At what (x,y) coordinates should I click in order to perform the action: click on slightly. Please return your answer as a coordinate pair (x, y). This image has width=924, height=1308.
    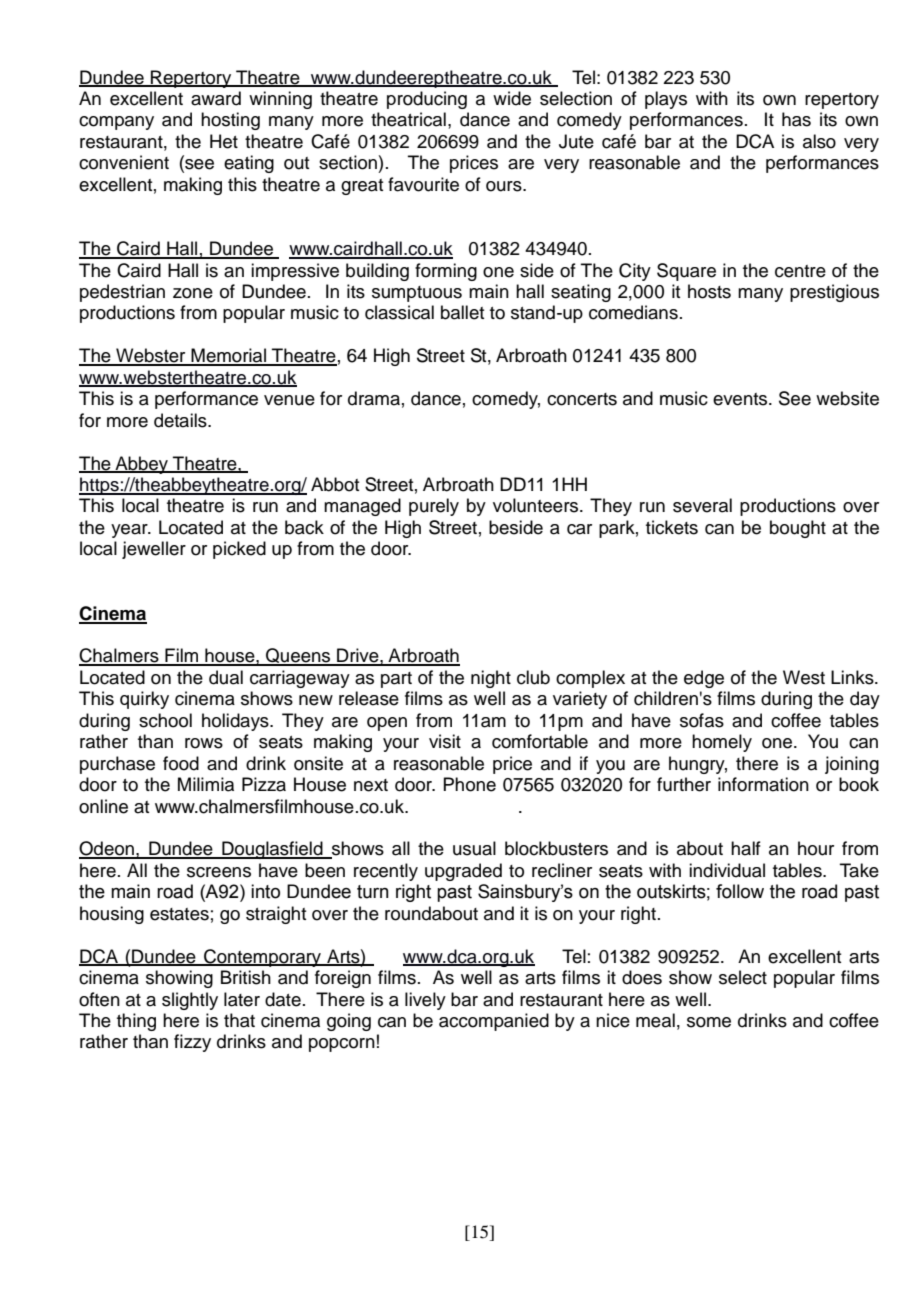
    Looking at the image, I should click on (190, 1001).
